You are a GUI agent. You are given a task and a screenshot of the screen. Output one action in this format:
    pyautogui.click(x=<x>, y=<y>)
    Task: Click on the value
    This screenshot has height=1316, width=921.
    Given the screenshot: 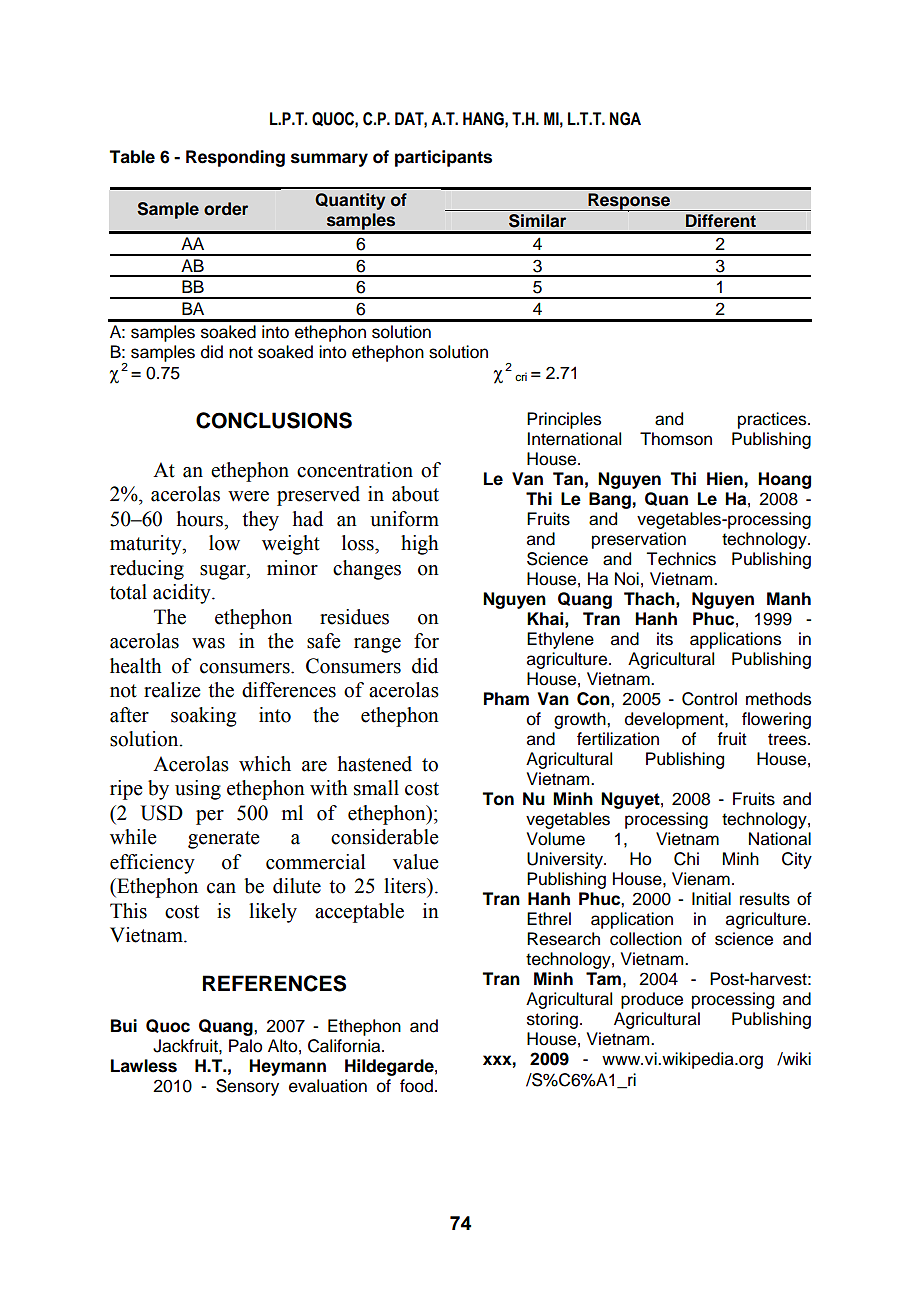 What is the action you would take?
    pyautogui.click(x=416, y=862)
